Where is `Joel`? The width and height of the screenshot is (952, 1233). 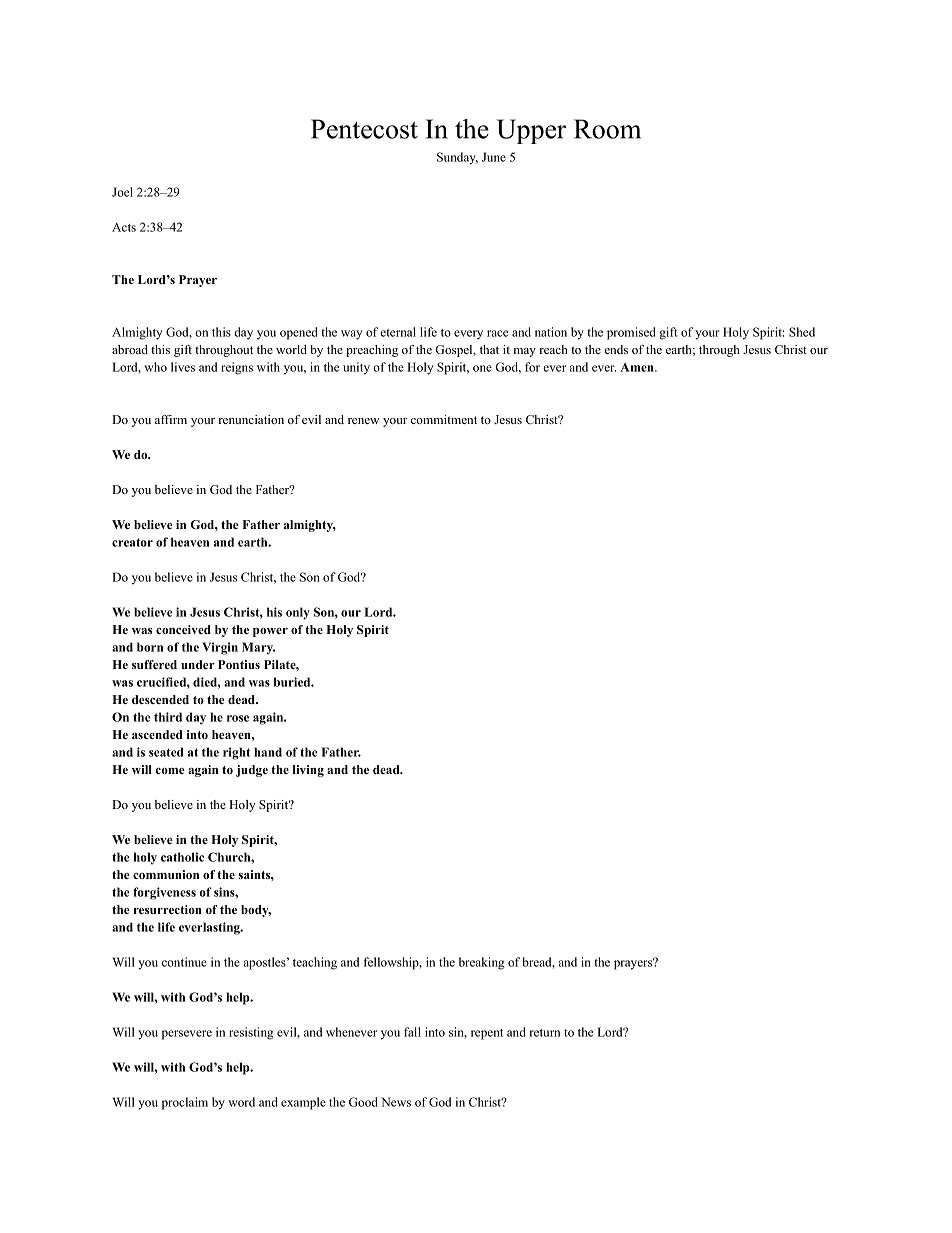
Joel is located at coordinates (122, 192).
